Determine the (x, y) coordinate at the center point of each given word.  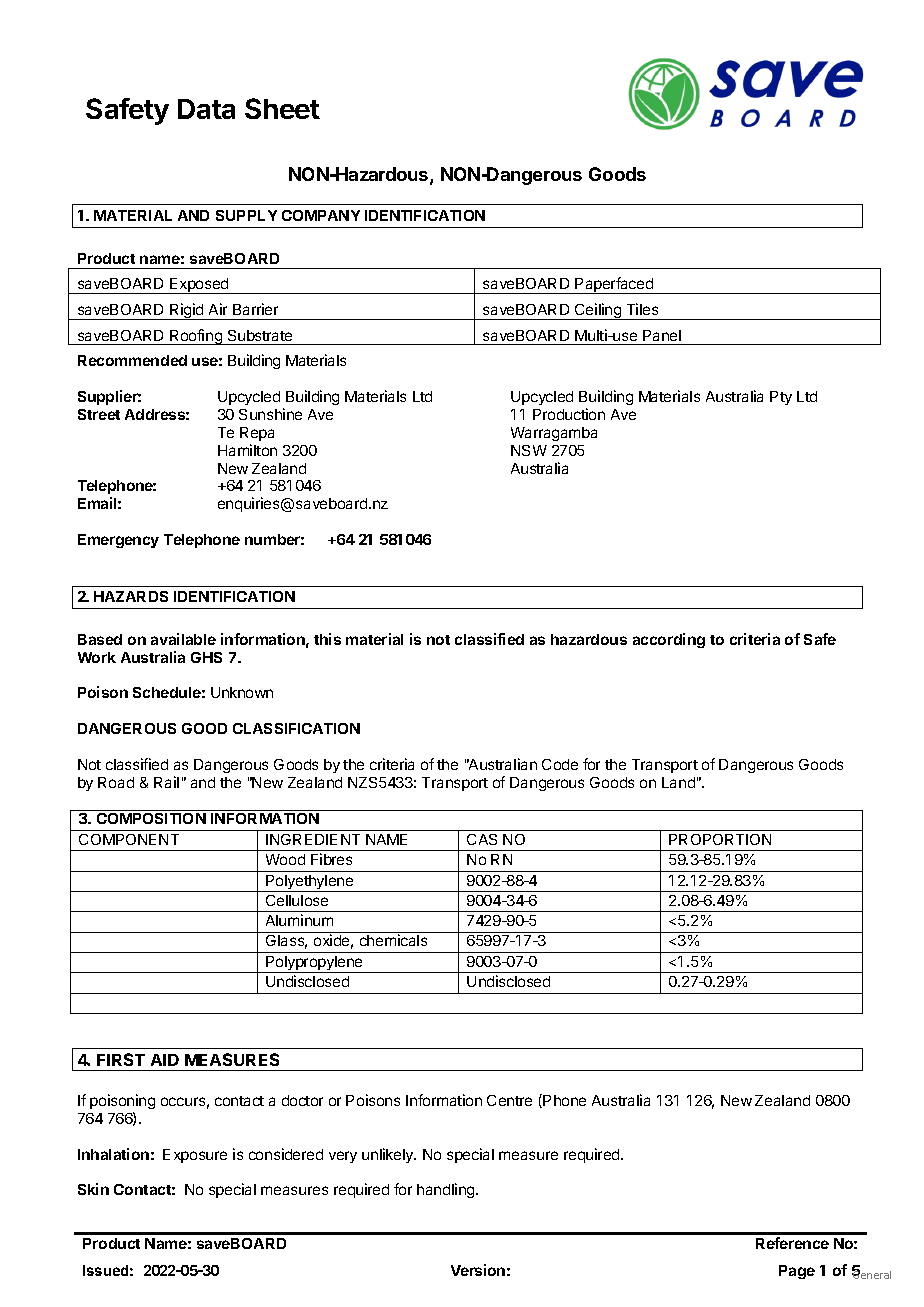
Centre (509, 1100)
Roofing (196, 337)
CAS (482, 839)
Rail (166, 782)
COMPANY (321, 215)
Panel (662, 335)
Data (206, 109)
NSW (529, 450)
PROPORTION (720, 839)
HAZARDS (131, 596)
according (669, 640)
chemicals (393, 940)
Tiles (642, 309)
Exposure (195, 1156)
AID (165, 1060)
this (327, 639)
